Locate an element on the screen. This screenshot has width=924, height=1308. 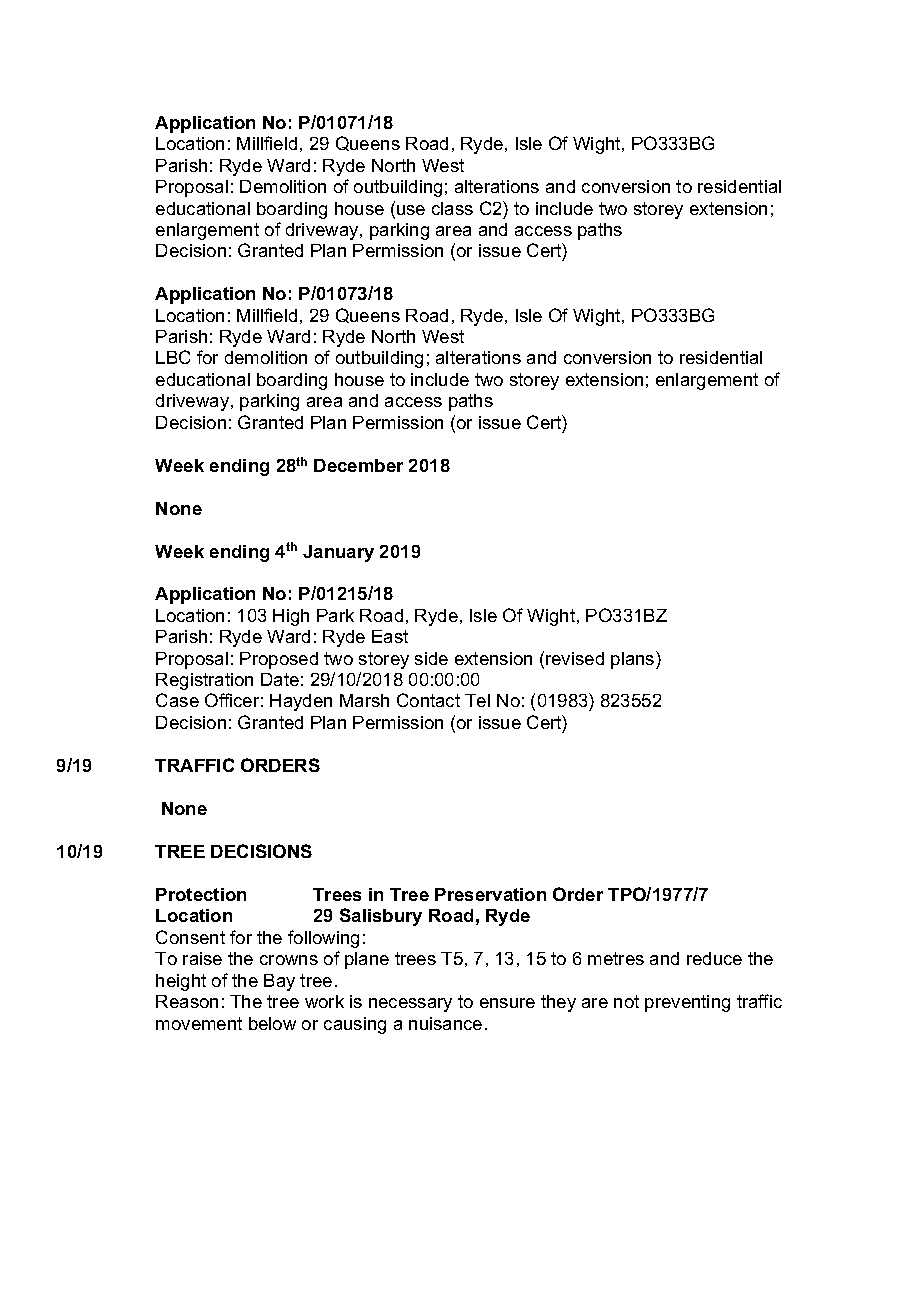
below is located at coordinates (272, 1023).
